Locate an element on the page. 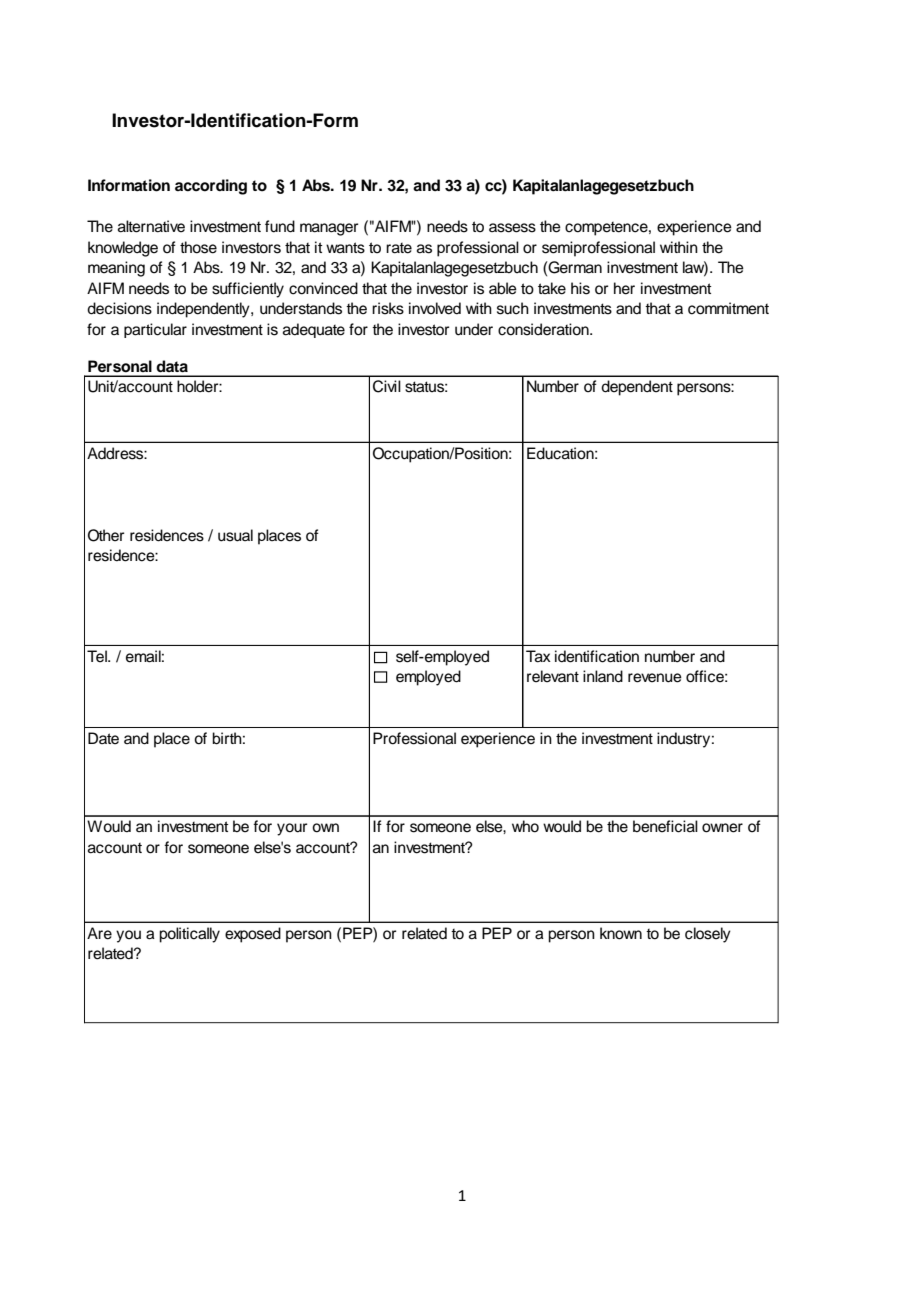  known is located at coordinates (621, 933).
